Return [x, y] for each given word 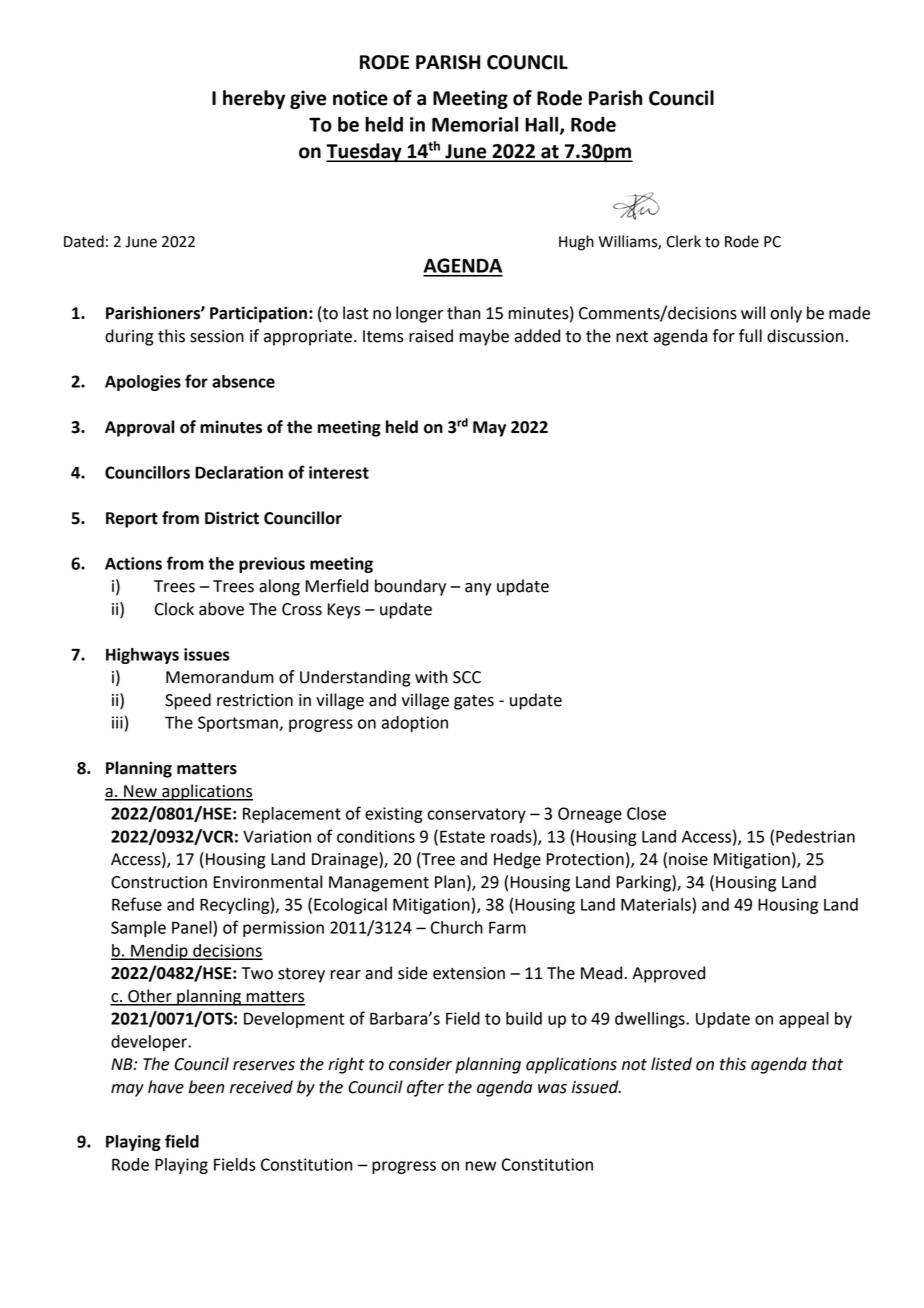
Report [132, 520]
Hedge [517, 860]
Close [646, 813]
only [786, 314]
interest [339, 472]
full [750, 336]
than [463, 313]
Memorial [475, 124]
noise [688, 859]
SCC [467, 677]
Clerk [683, 241]
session [217, 336]
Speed [188, 701]
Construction [159, 882]
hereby [254, 99]
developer [150, 1043]
